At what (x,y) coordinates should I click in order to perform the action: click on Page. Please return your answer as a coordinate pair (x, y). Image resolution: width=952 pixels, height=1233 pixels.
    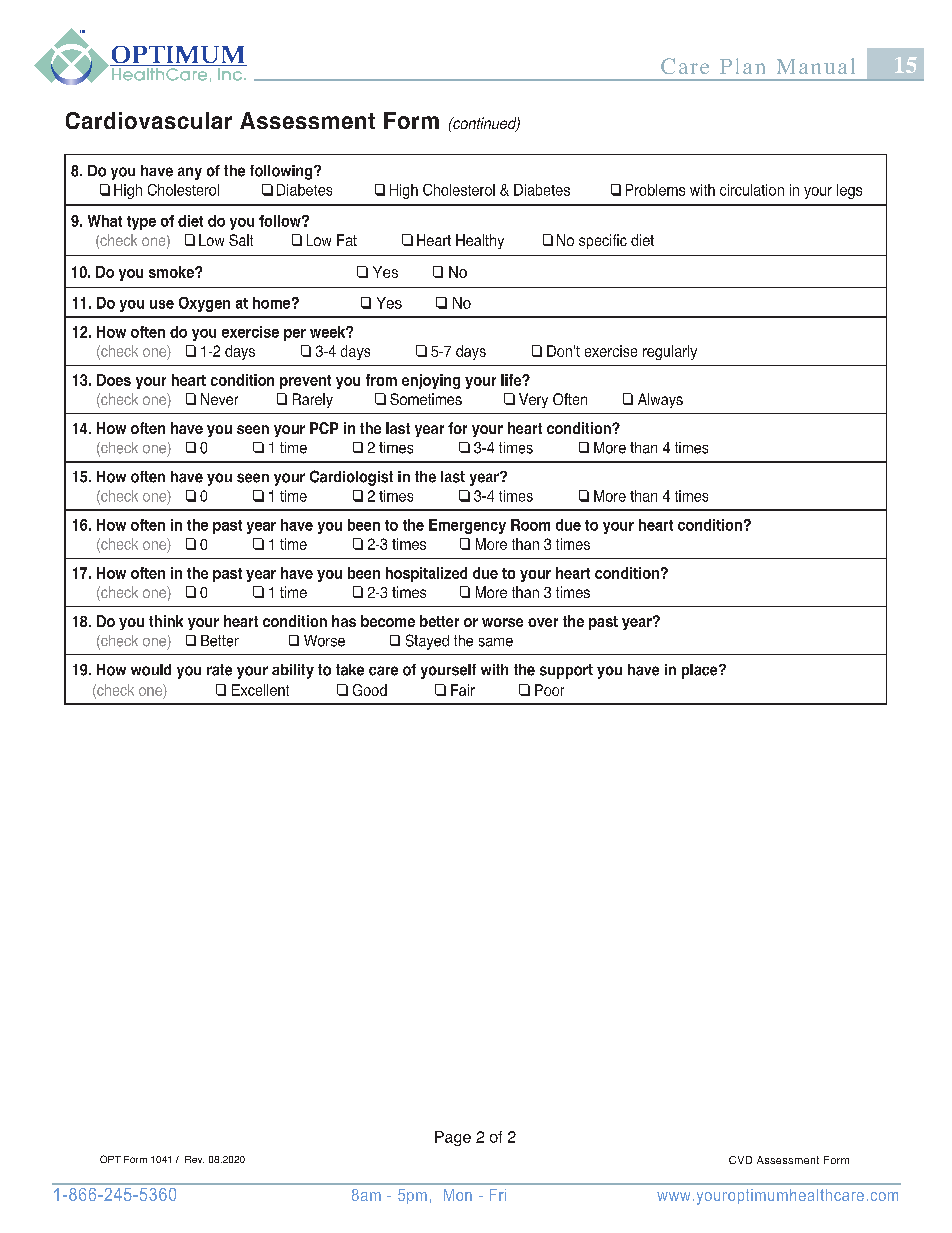
    Looking at the image, I should click on (453, 1138).
